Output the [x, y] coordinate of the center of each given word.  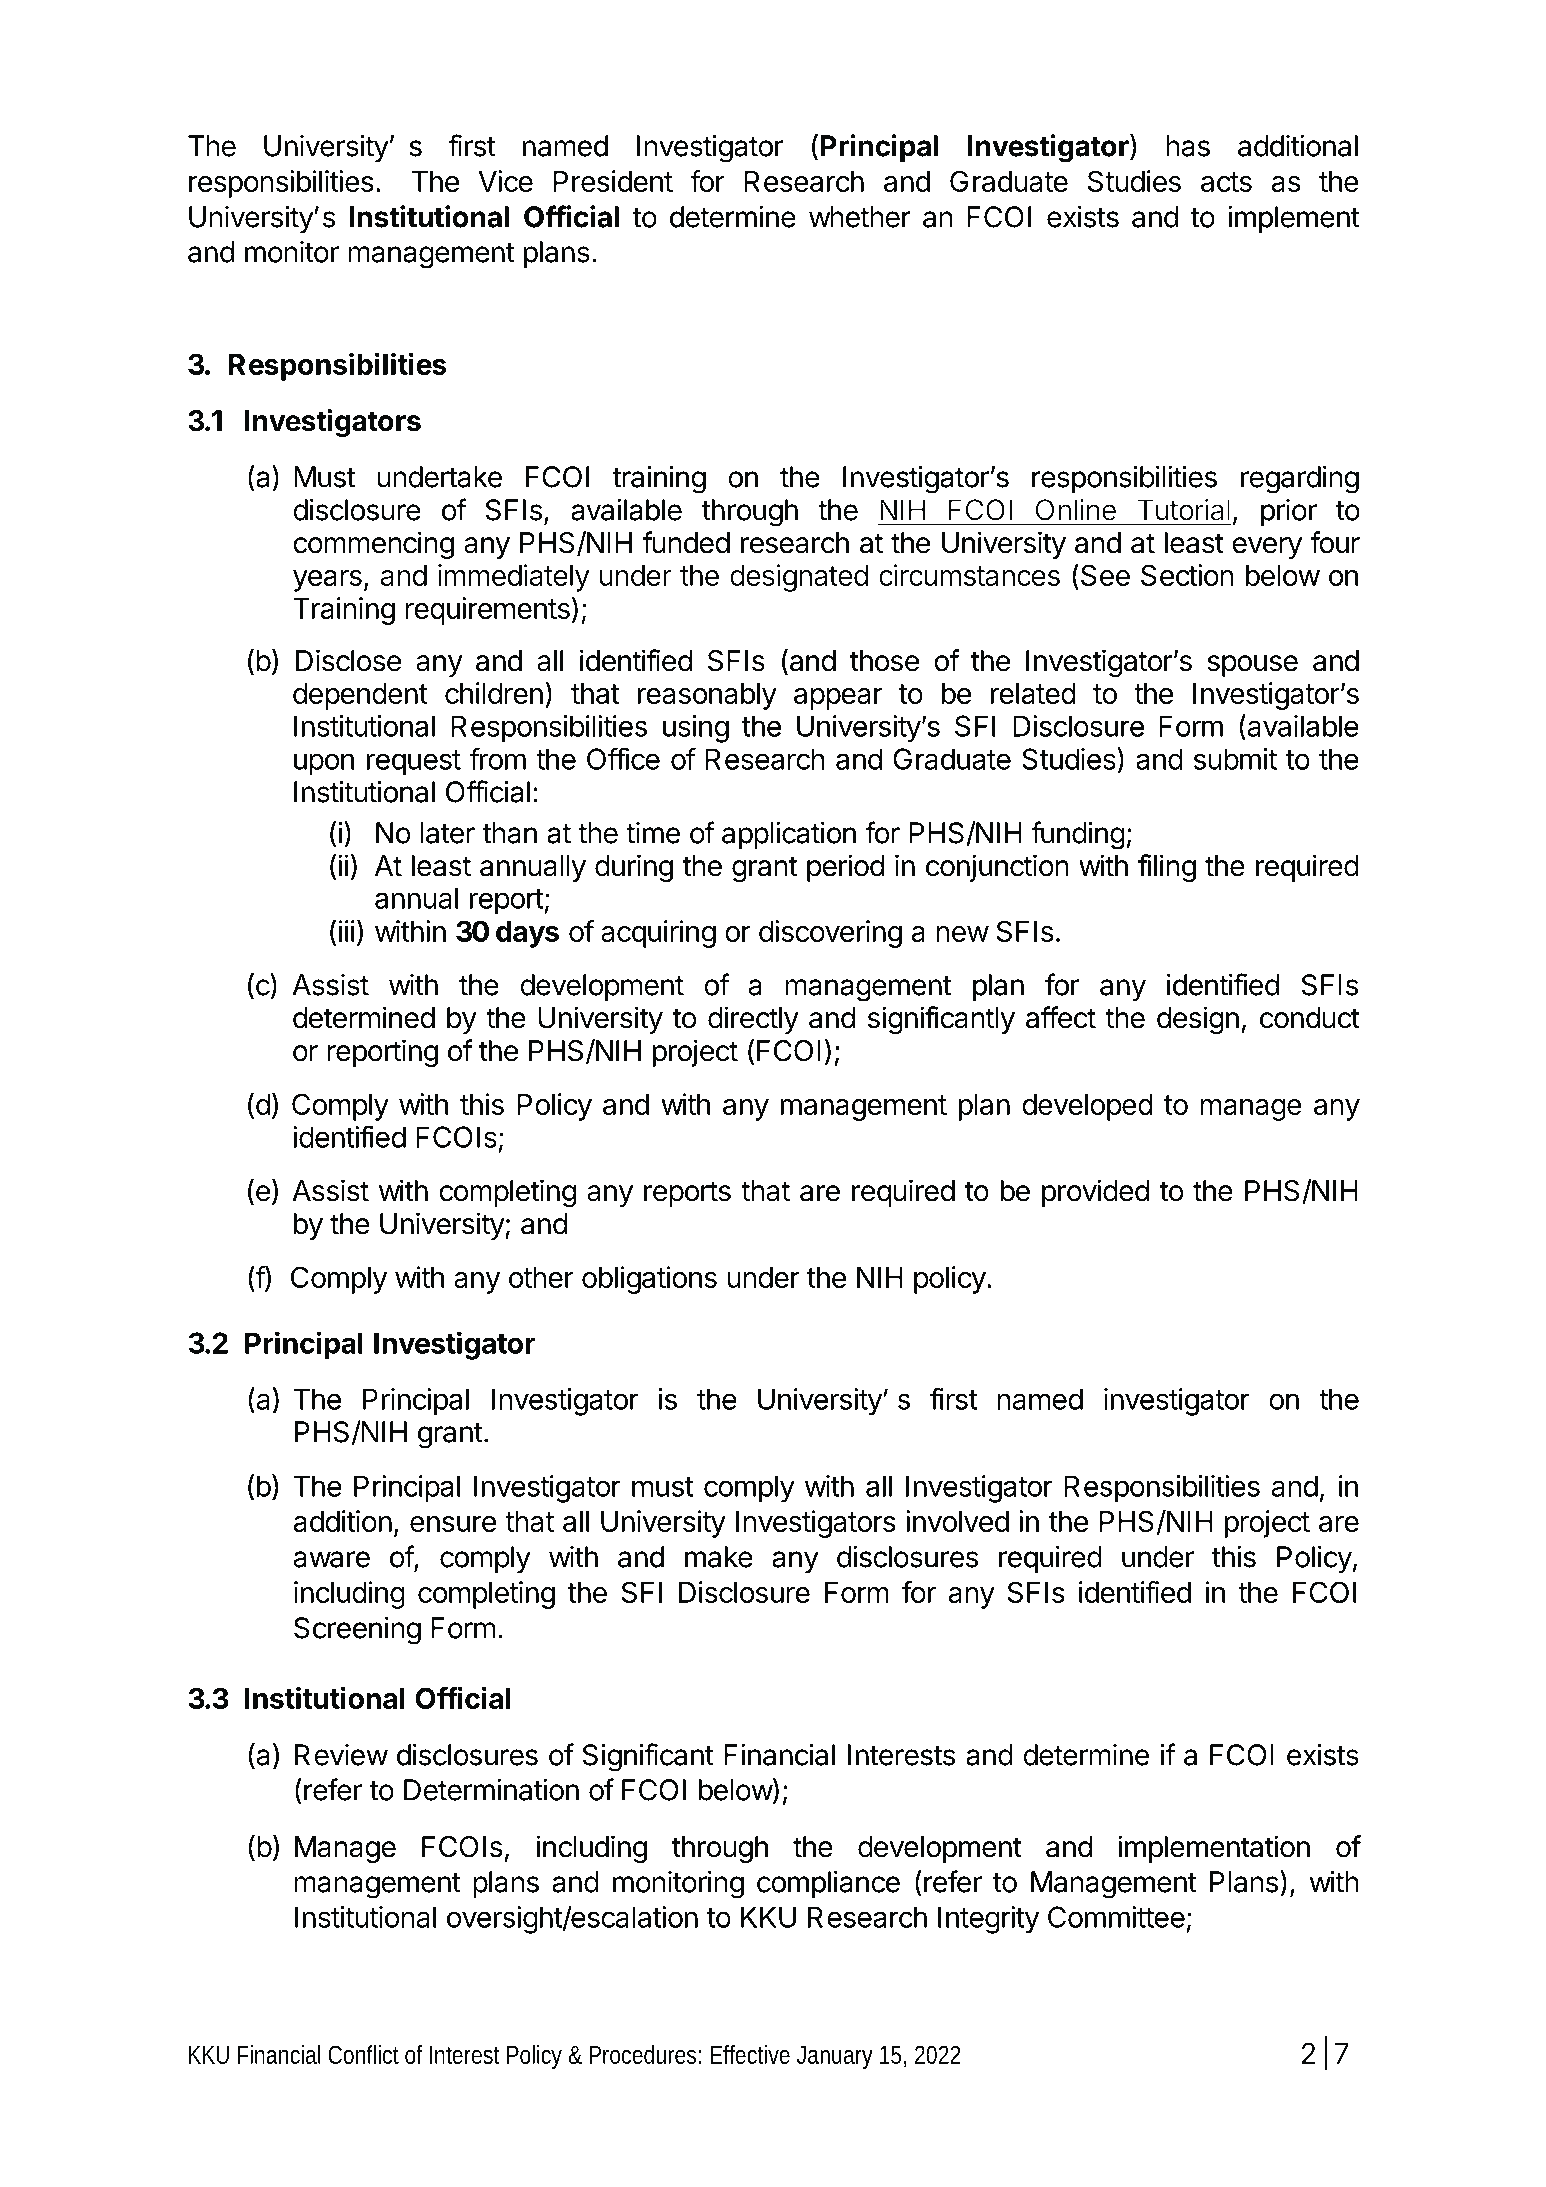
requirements [487, 611]
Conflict [363, 2054]
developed [1087, 1107]
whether [860, 217]
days [527, 934]
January [835, 2057]
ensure [453, 1524]
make [719, 1557]
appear [838, 699]
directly [753, 1020]
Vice [505, 181]
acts [1226, 182]
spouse [1252, 666]
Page [1245, 2056]
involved [957, 1521]
